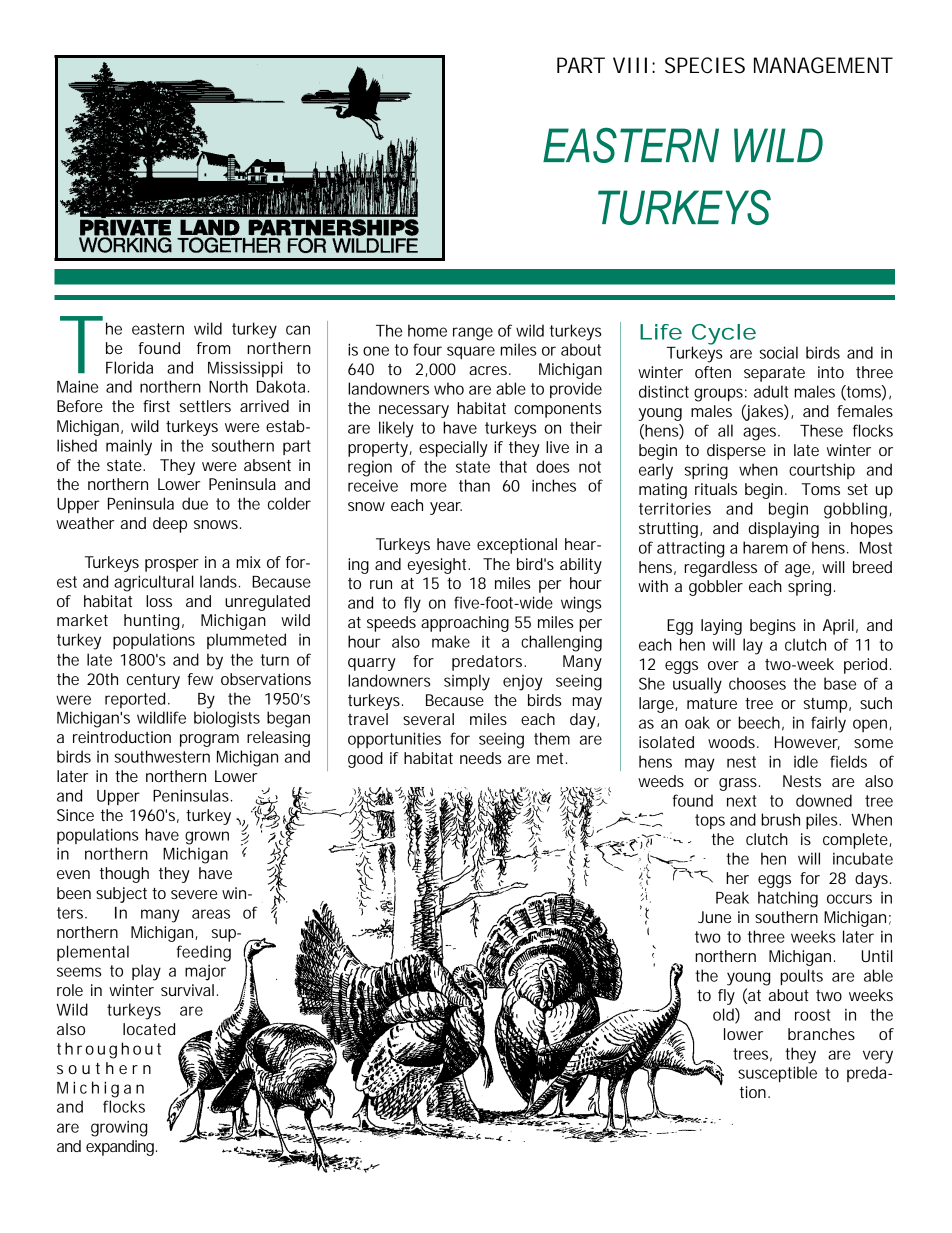 The width and height of the page is (952, 1233). What do you see at coordinates (298, 330) in the page?
I see `can` at bounding box center [298, 330].
